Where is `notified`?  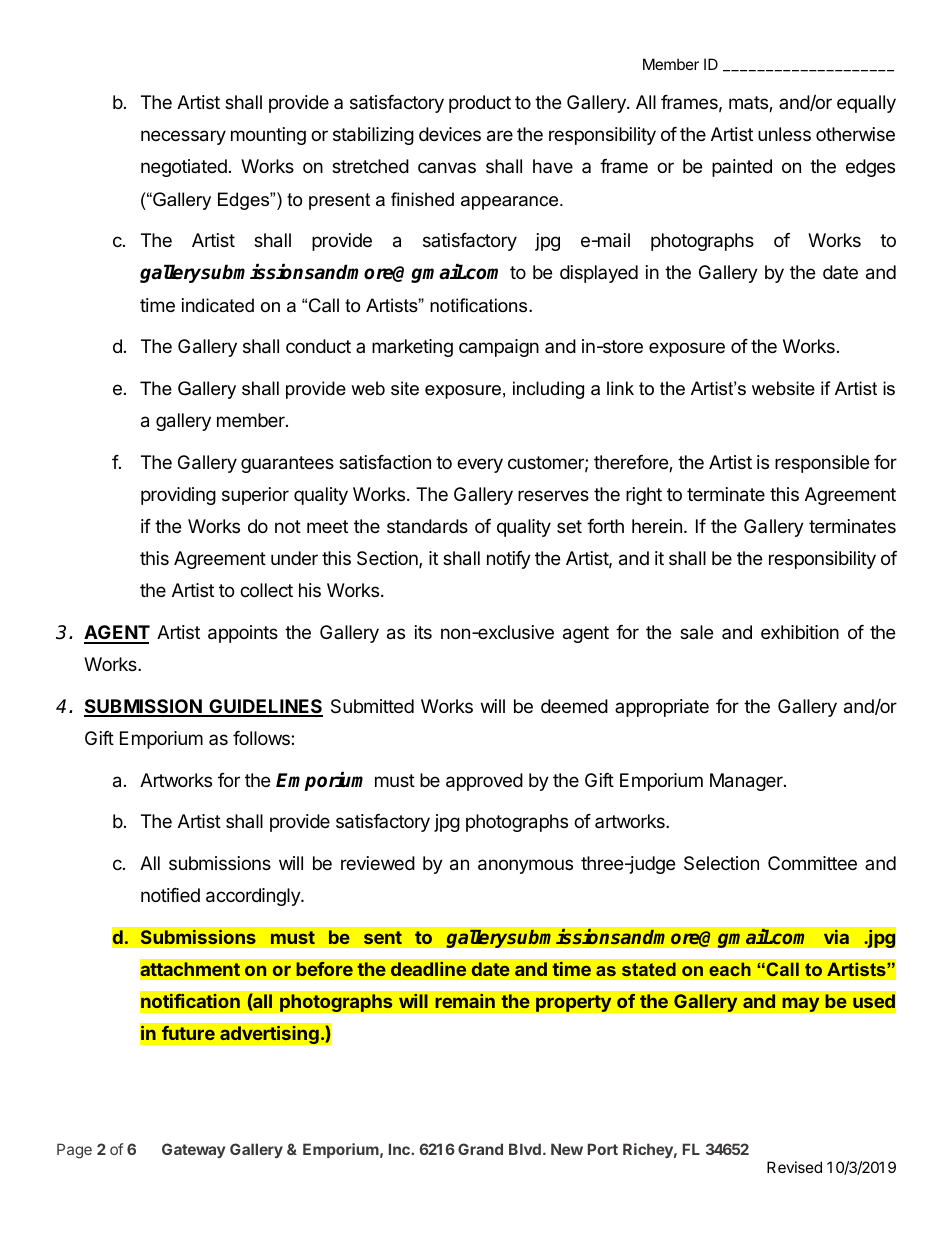
notified is located at coordinates (170, 895).
